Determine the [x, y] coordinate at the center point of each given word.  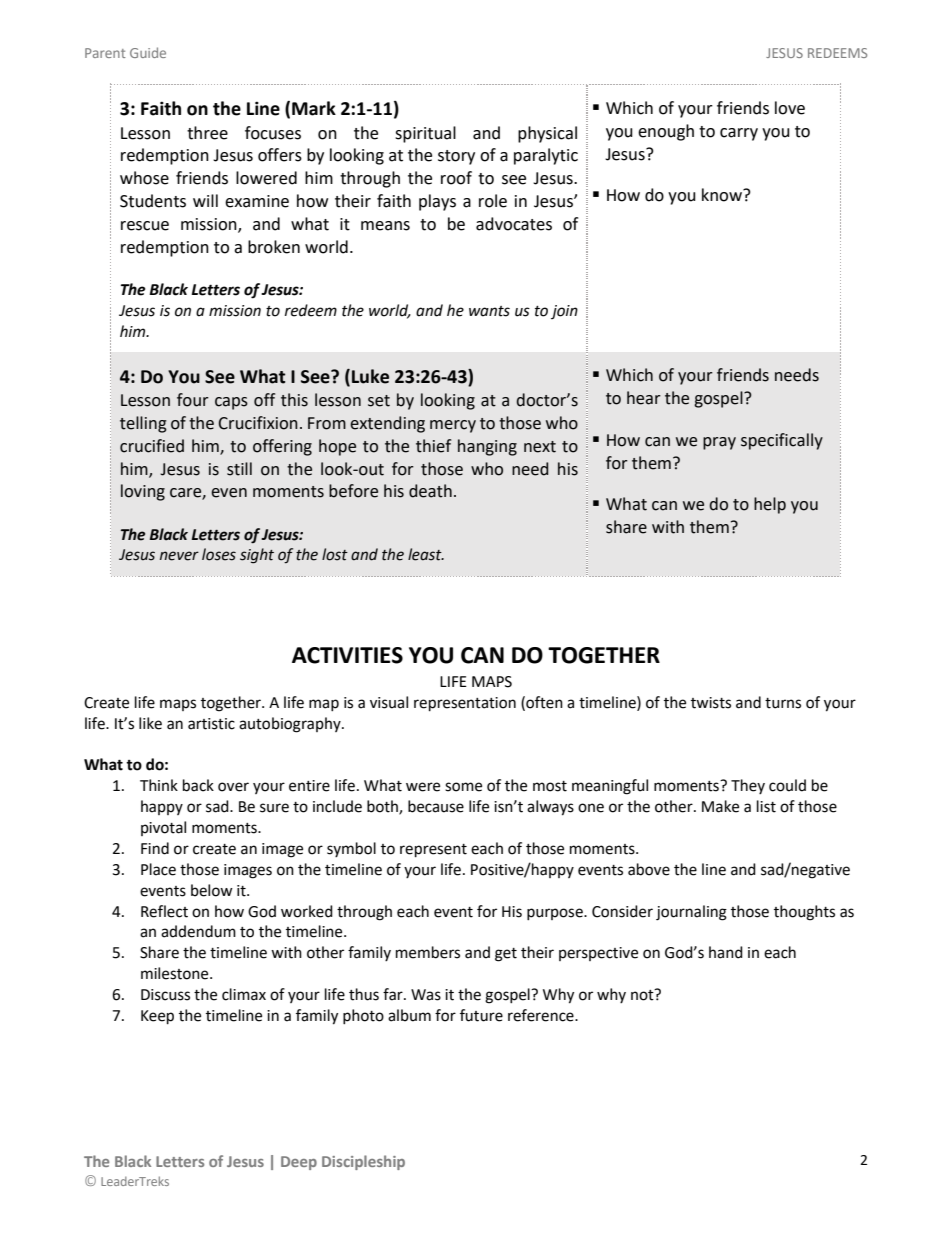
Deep [299, 1163]
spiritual [425, 134]
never [179, 556]
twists [711, 703]
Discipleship [363, 1162]
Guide [148, 52]
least [426, 554]
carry [739, 134]
